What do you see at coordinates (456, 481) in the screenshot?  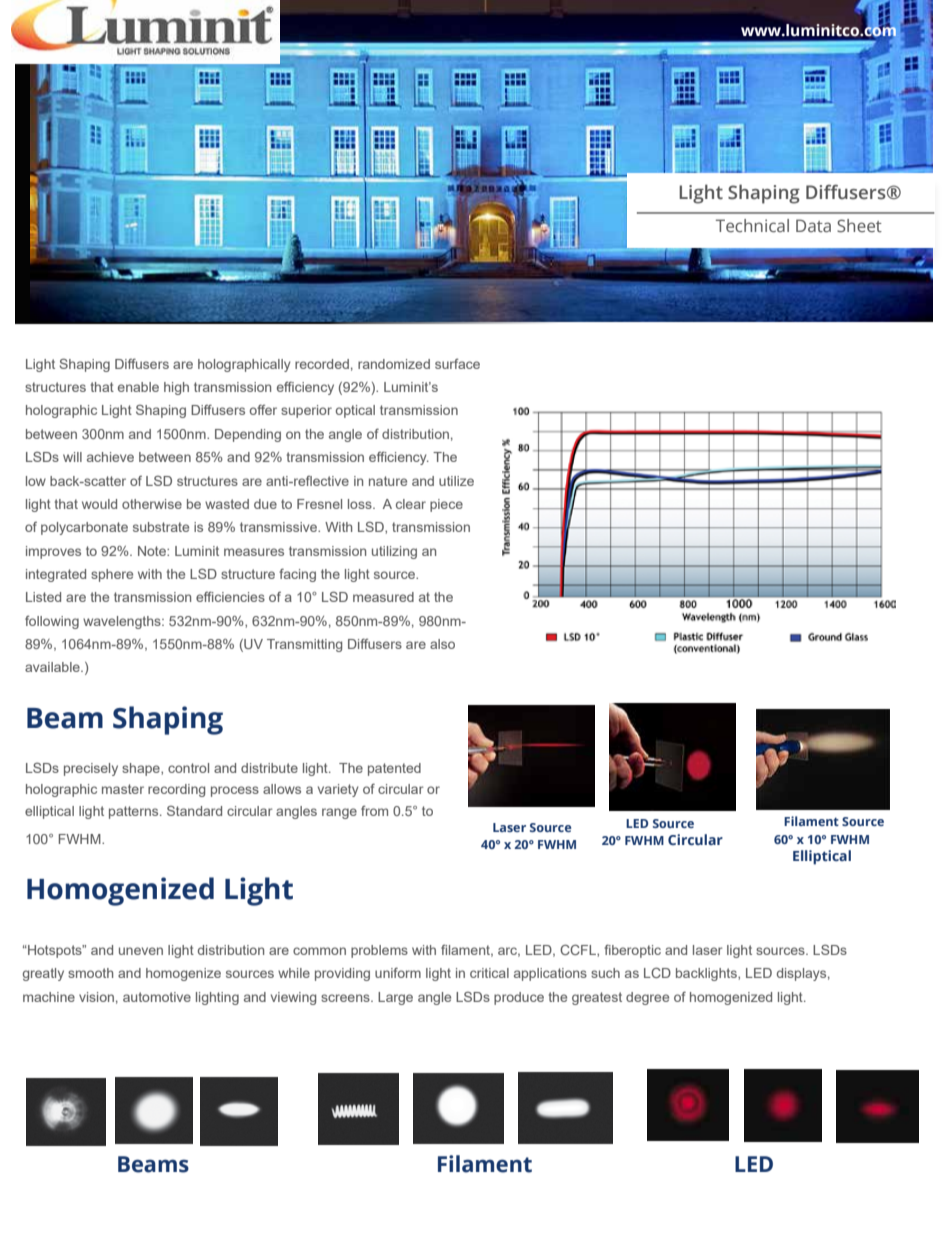 I see `utilize` at bounding box center [456, 481].
